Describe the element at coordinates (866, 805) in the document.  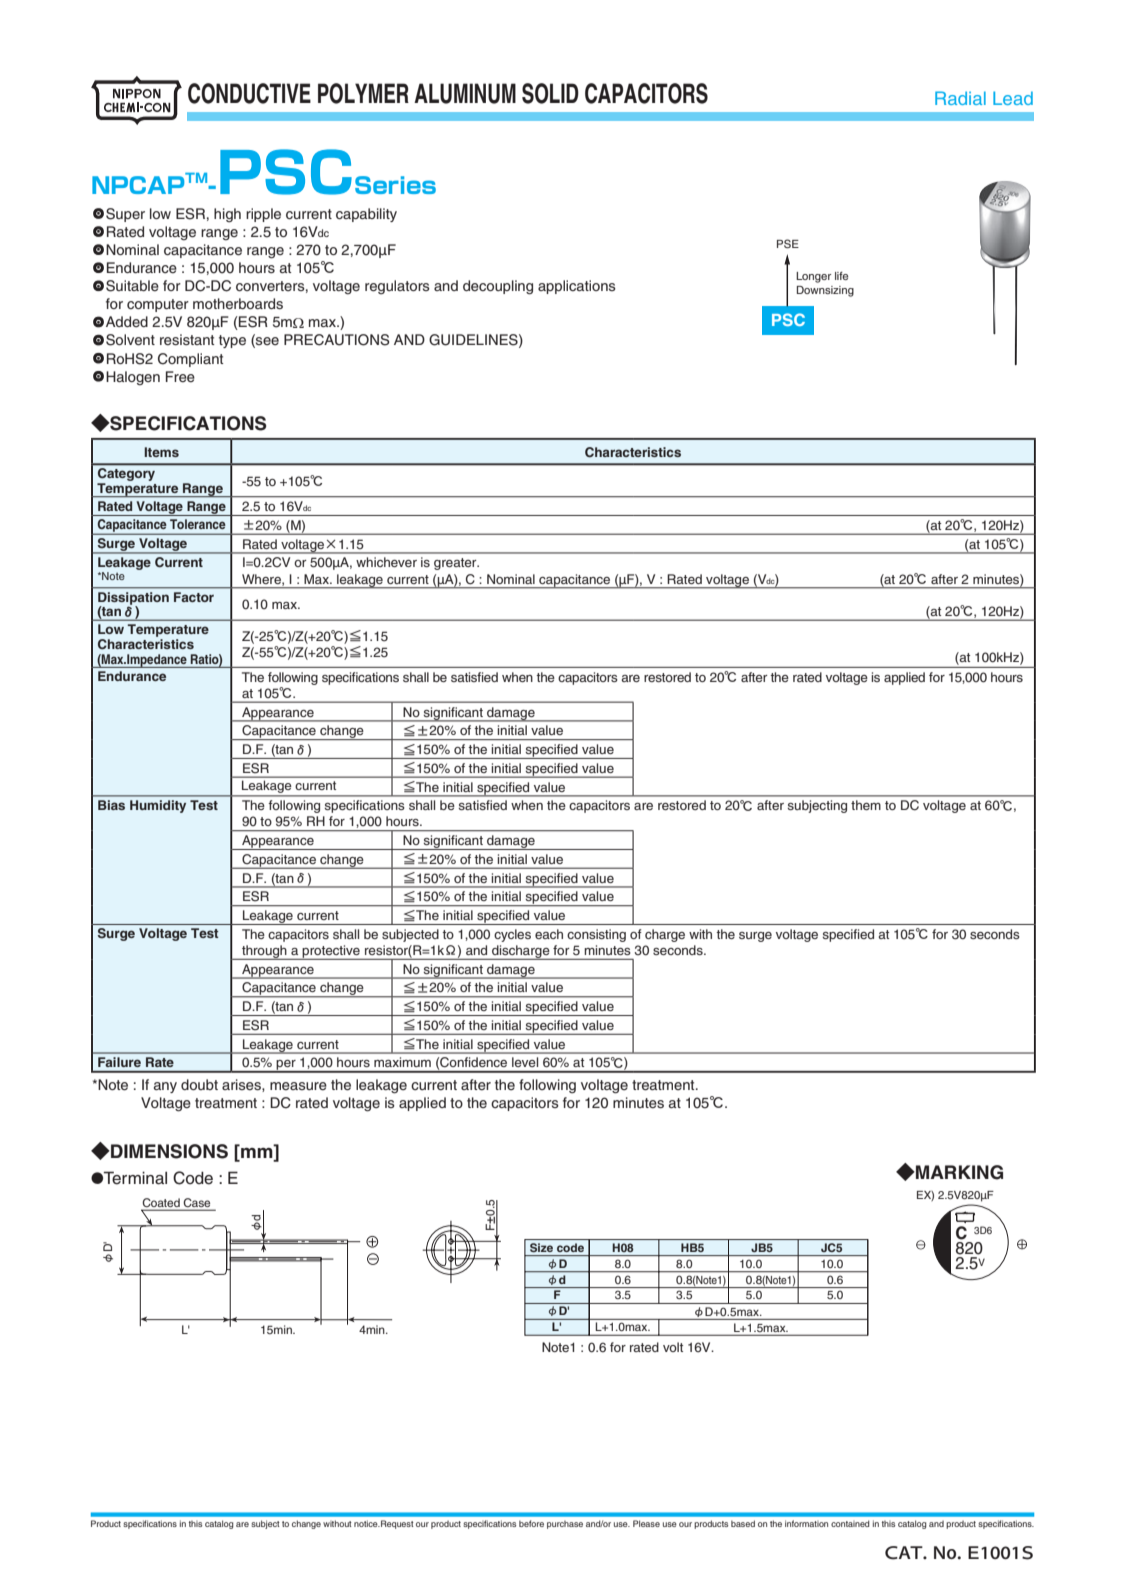
I see `them` at that location.
